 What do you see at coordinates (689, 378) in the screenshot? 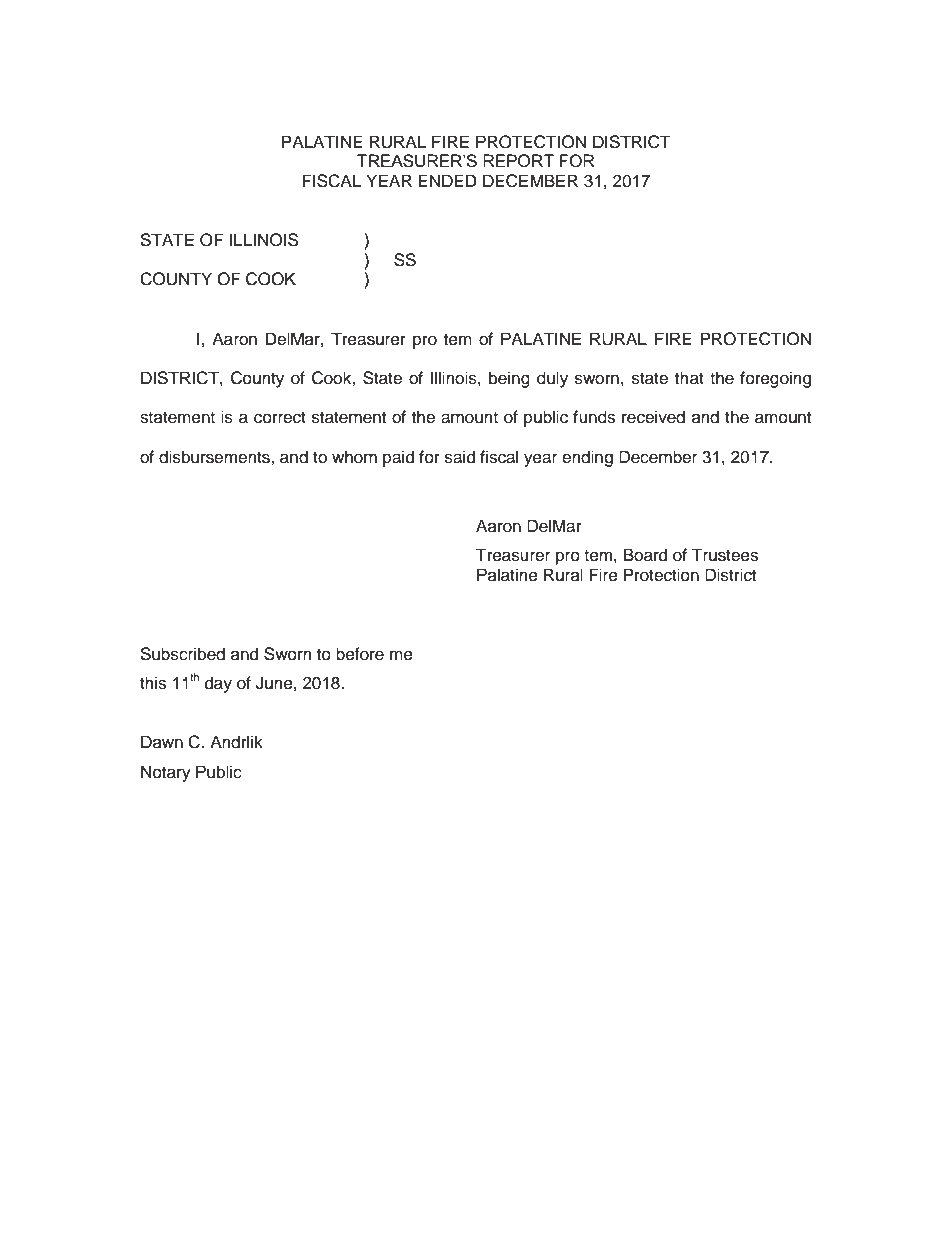
I see `that` at bounding box center [689, 378].
